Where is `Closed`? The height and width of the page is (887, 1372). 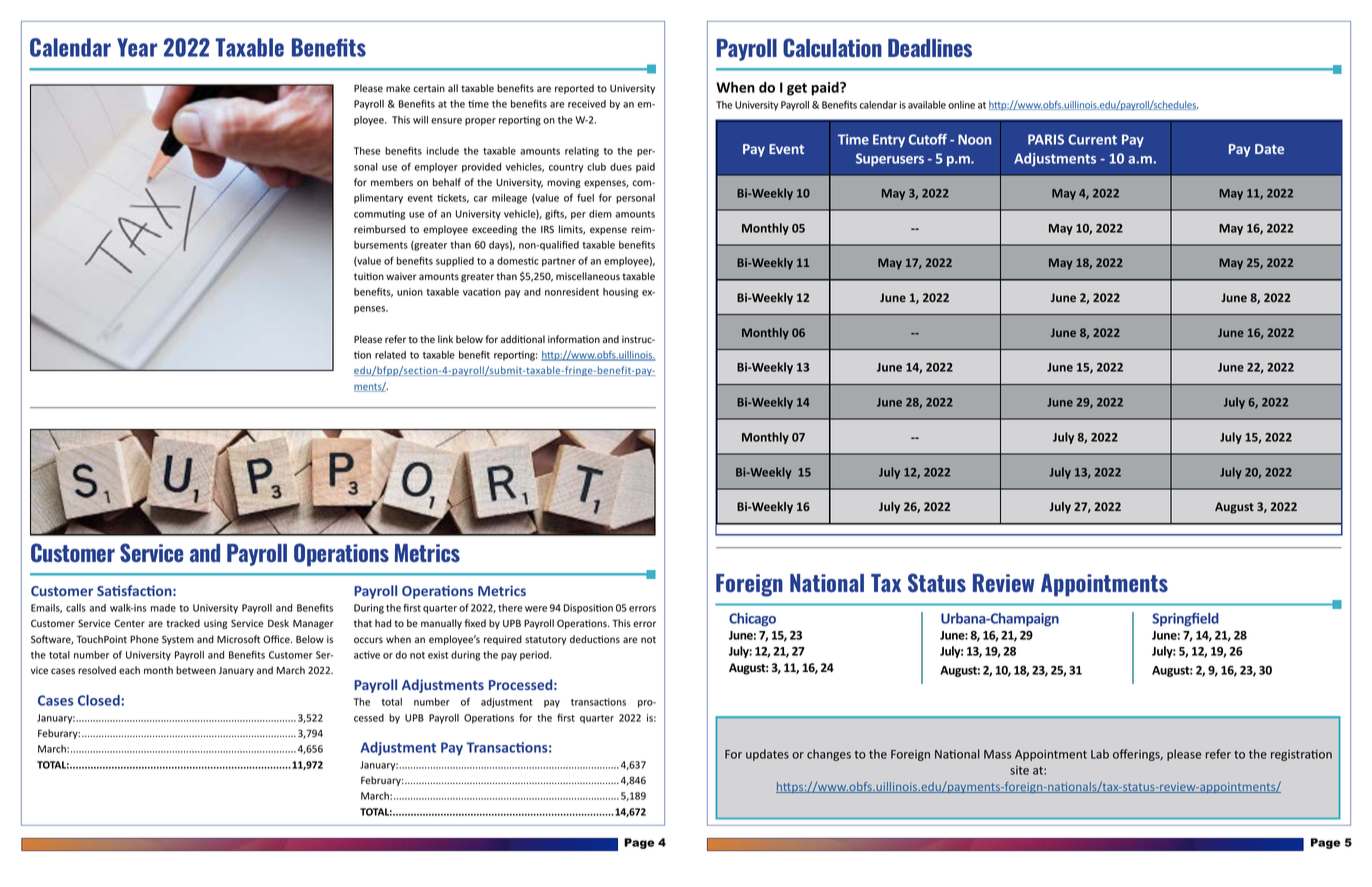
Closed is located at coordinates (100, 700).
